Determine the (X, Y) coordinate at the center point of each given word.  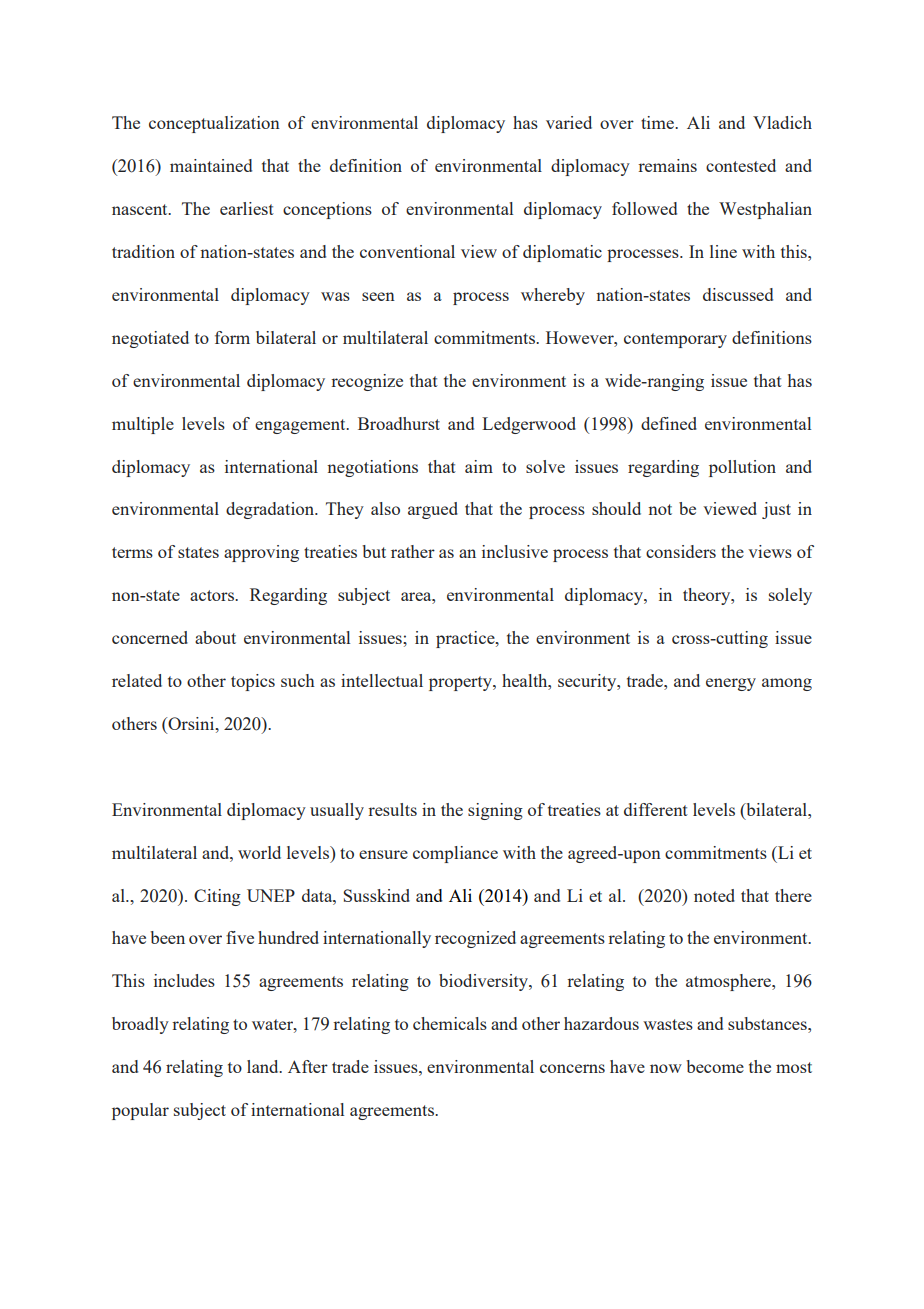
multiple (143, 425)
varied (569, 122)
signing (495, 811)
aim (479, 466)
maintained (211, 165)
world (259, 852)
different (656, 809)
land (264, 1066)
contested (741, 165)
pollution (742, 468)
